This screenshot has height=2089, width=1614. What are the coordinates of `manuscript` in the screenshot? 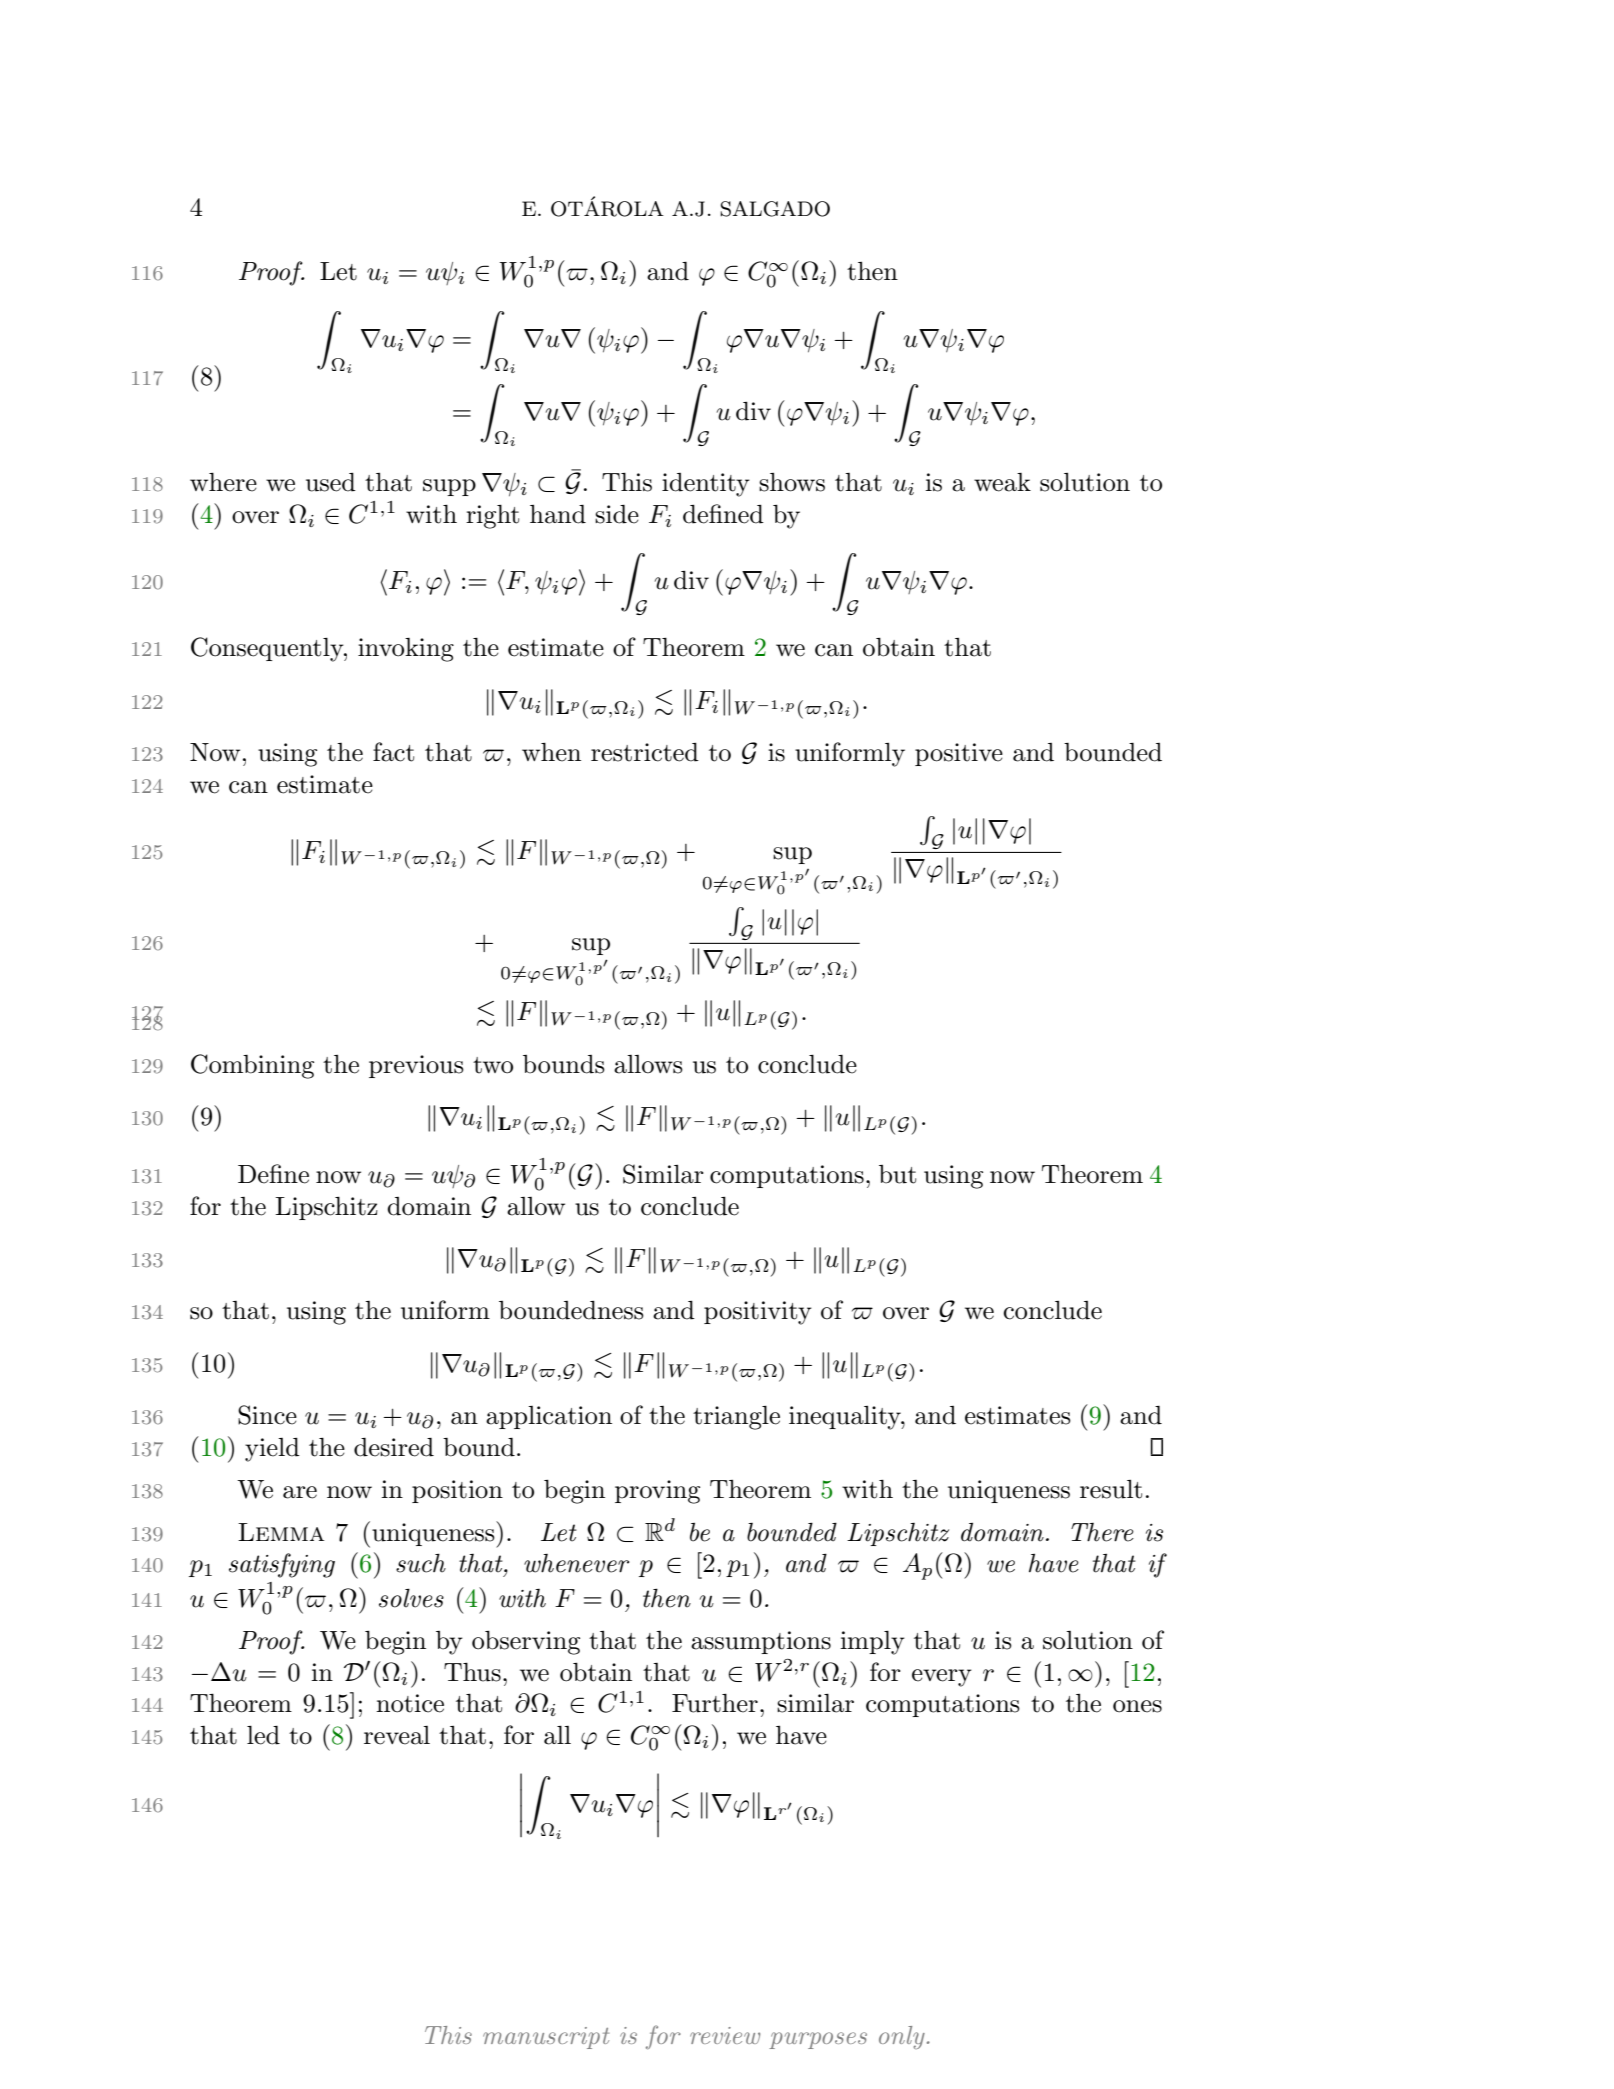 It's located at (546, 2038).
